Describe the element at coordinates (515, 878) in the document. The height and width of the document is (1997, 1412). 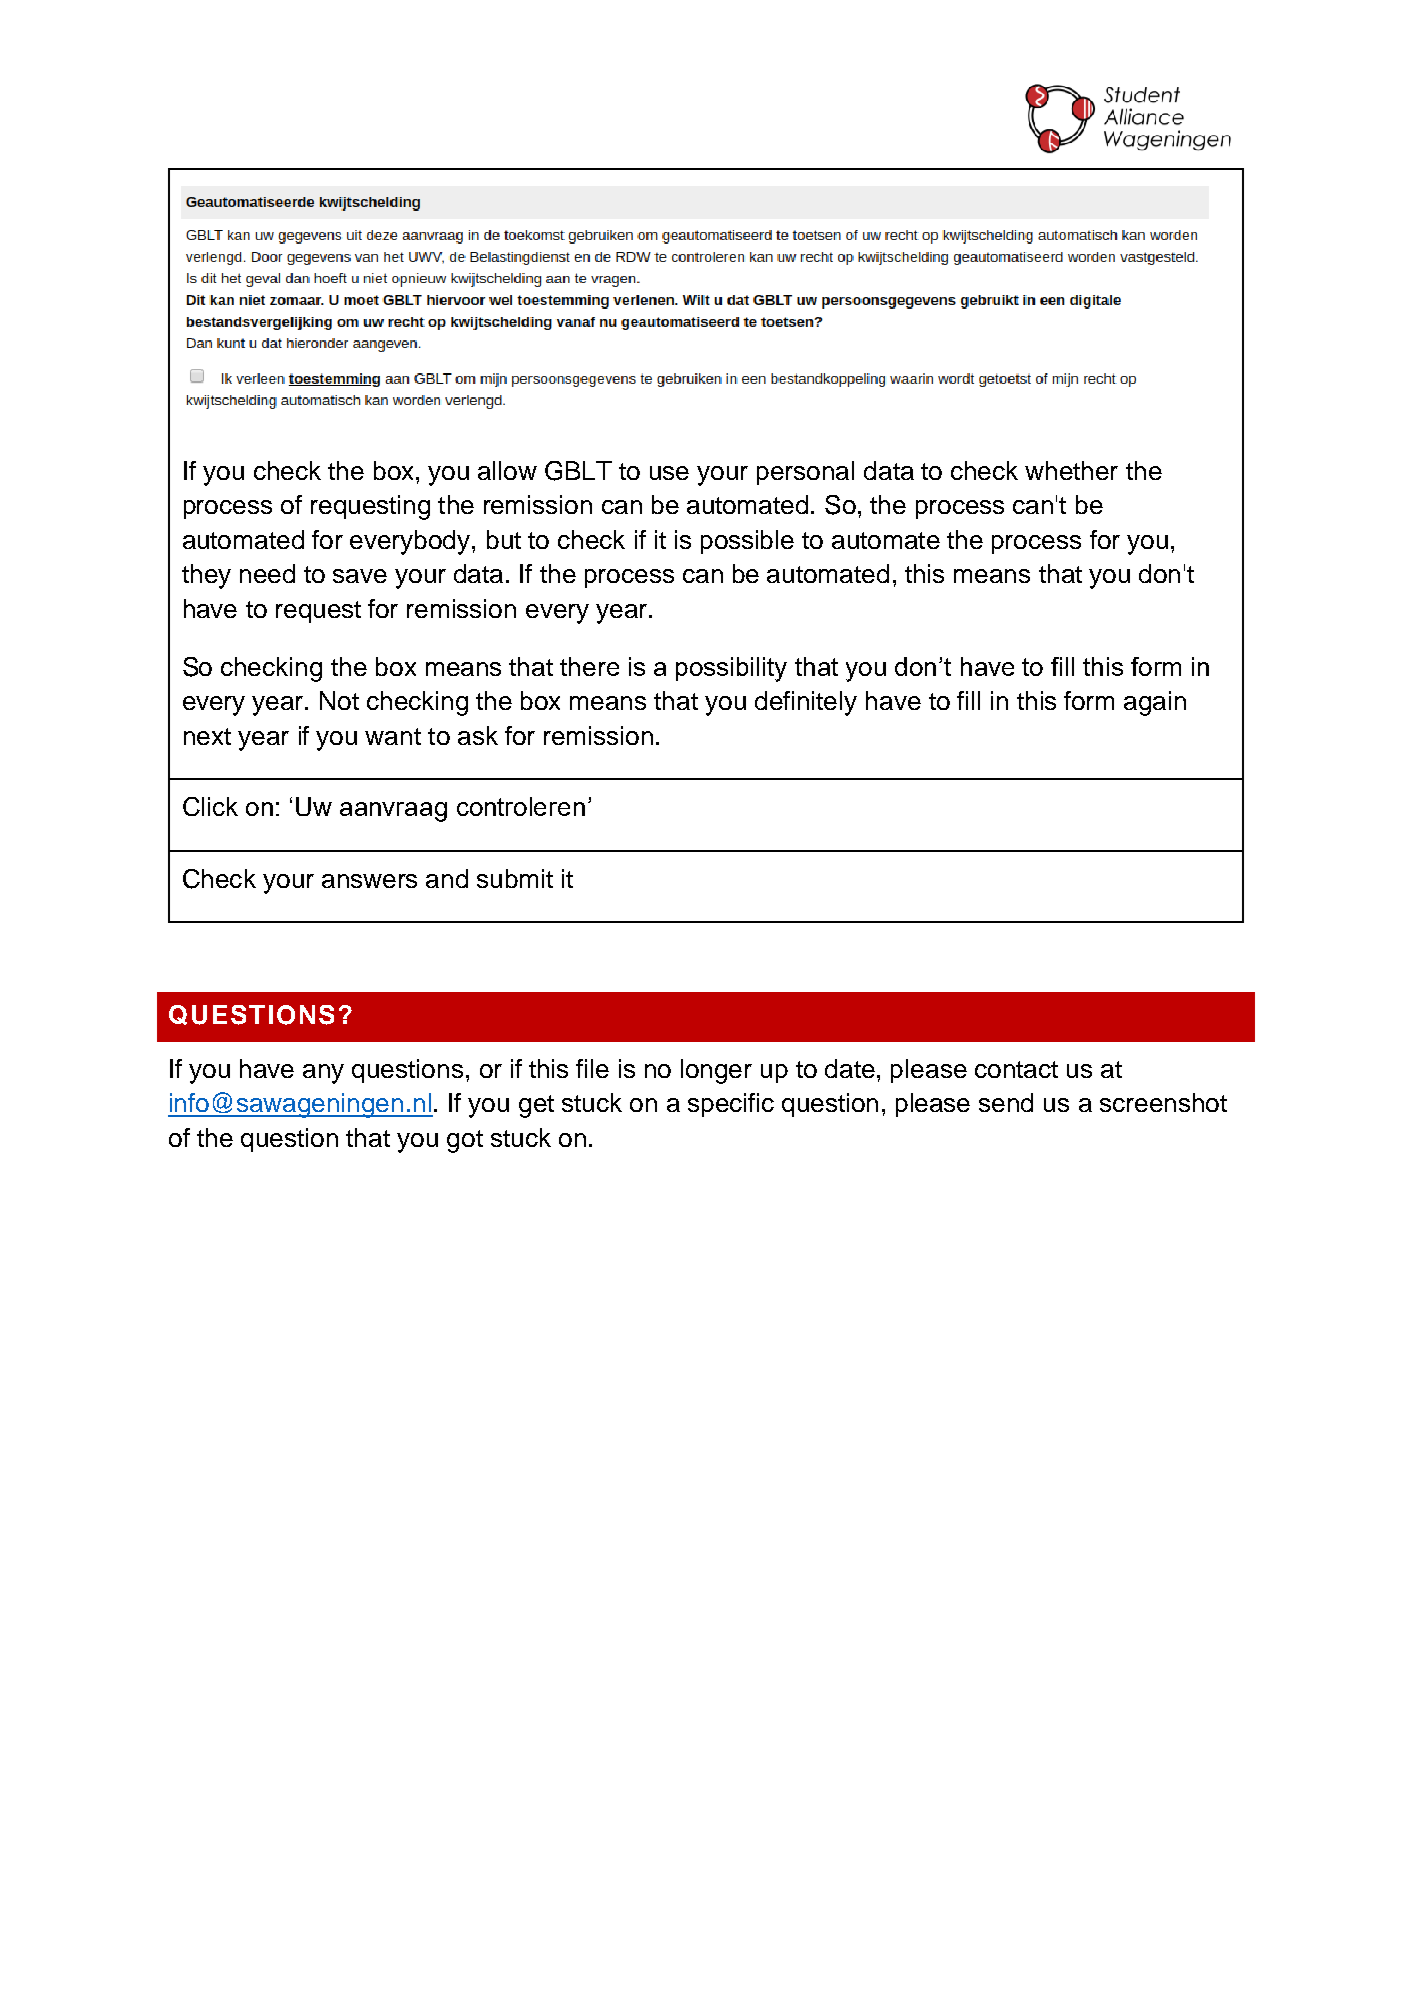
I see `submit` at that location.
